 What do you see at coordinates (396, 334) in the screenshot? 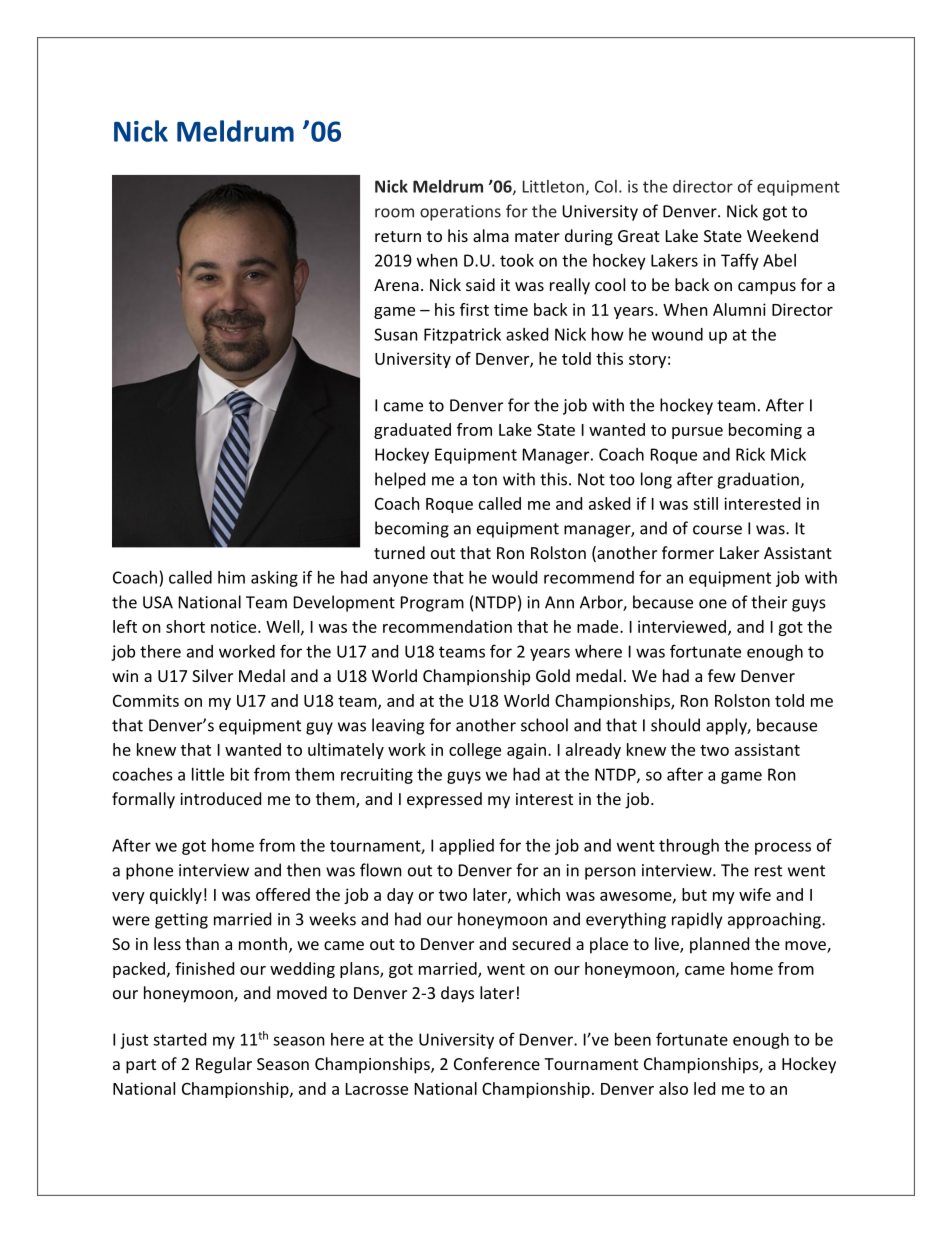
I see `Susan` at bounding box center [396, 334].
